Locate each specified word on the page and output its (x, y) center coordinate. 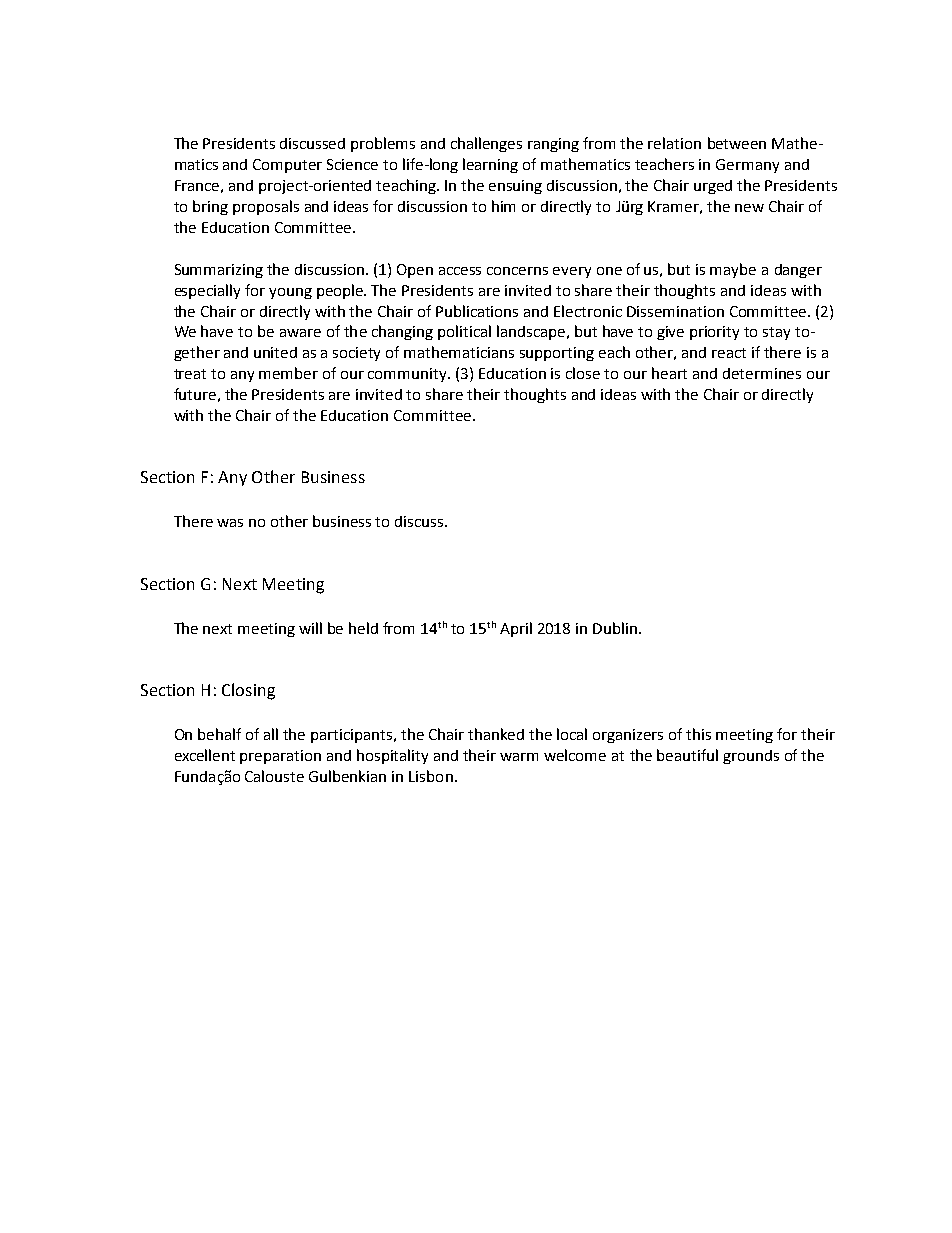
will (310, 628)
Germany (747, 166)
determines (762, 373)
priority (714, 333)
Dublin (615, 628)
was (230, 523)
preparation (280, 757)
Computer (287, 166)
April (516, 629)
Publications (477, 311)
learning (490, 165)
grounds (751, 757)
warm (519, 757)
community (408, 375)
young (290, 293)
